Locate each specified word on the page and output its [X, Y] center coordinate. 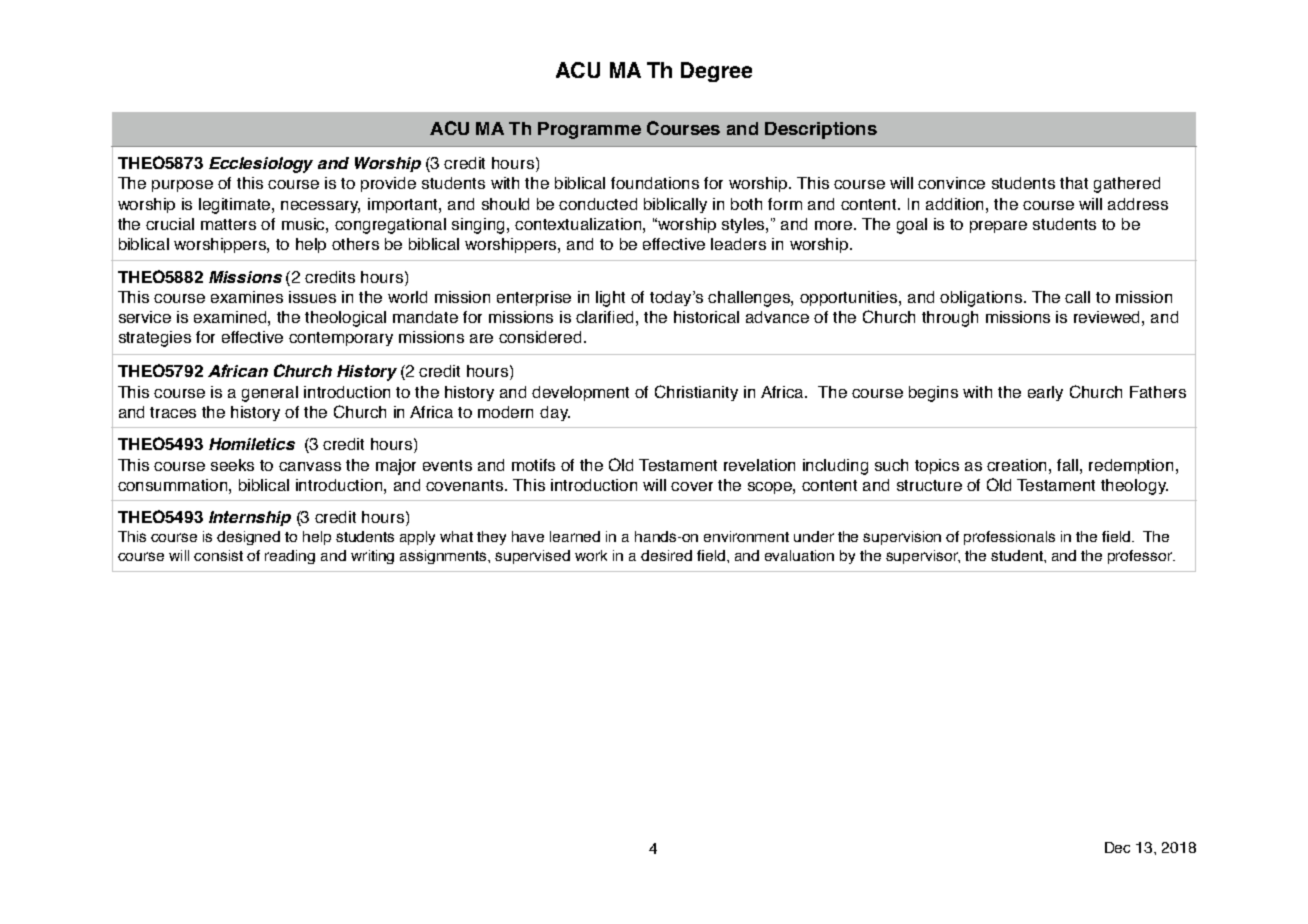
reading [290, 557]
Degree [716, 72]
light [610, 299]
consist [218, 555]
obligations [982, 299]
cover [692, 486]
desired [666, 555]
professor [1141, 557]
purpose [182, 186]
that [1074, 183]
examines [247, 297]
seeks [232, 465]
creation [1018, 465]
